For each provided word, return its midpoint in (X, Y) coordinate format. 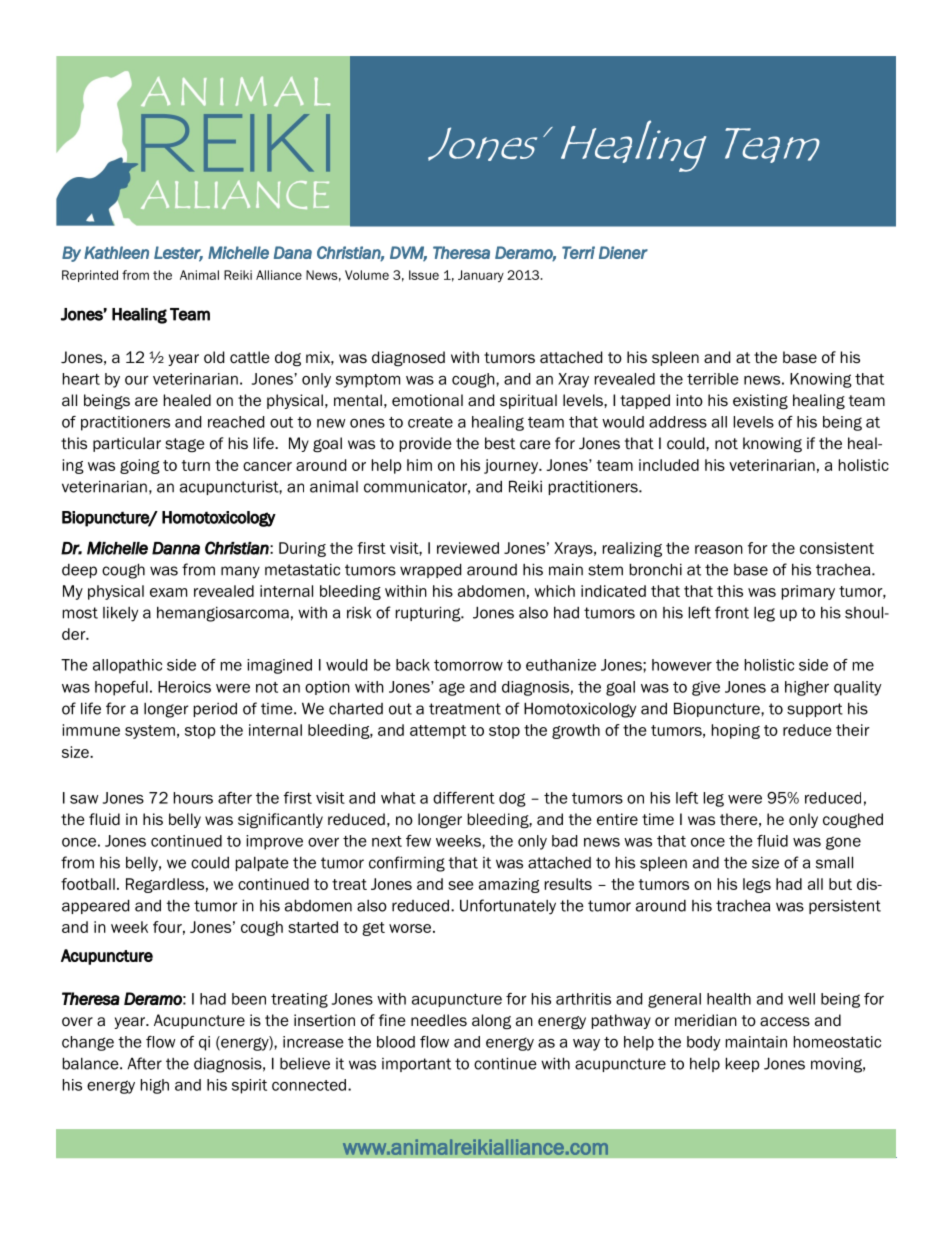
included (669, 465)
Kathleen (116, 252)
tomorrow (468, 665)
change (88, 1043)
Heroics (184, 687)
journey (512, 466)
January (481, 276)
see (460, 885)
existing (760, 402)
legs (757, 885)
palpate (262, 864)
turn (196, 465)
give (706, 688)
